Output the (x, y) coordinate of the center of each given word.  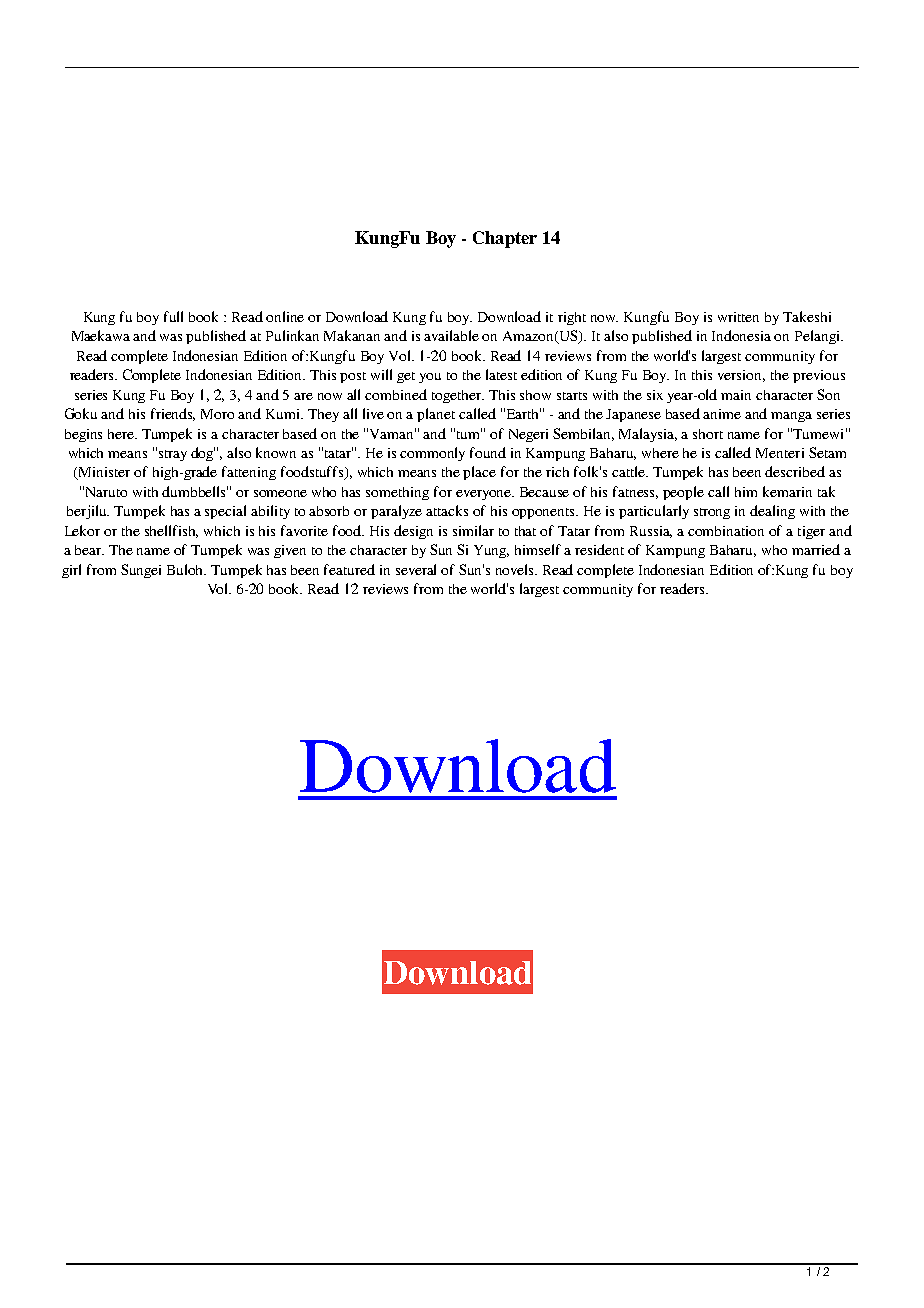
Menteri (780, 453)
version (741, 376)
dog (203, 454)
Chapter (505, 239)
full (173, 316)
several (416, 569)
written (738, 317)
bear (89, 550)
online (285, 316)
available (451, 335)
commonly (432, 454)
